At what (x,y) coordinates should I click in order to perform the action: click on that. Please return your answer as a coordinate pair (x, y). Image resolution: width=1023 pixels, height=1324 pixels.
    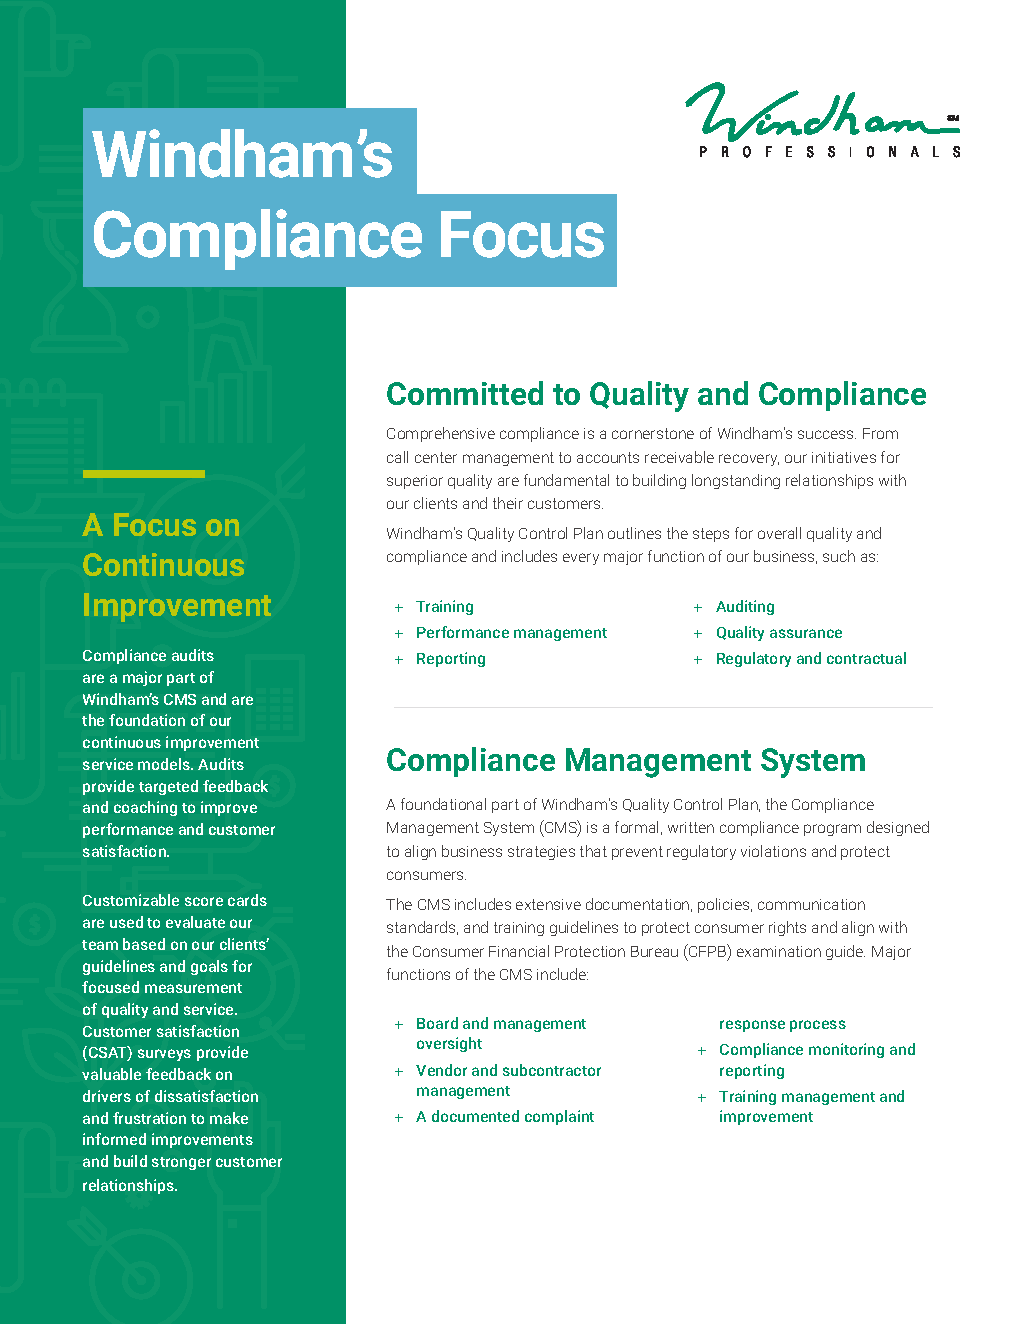
    Looking at the image, I should click on (593, 851).
